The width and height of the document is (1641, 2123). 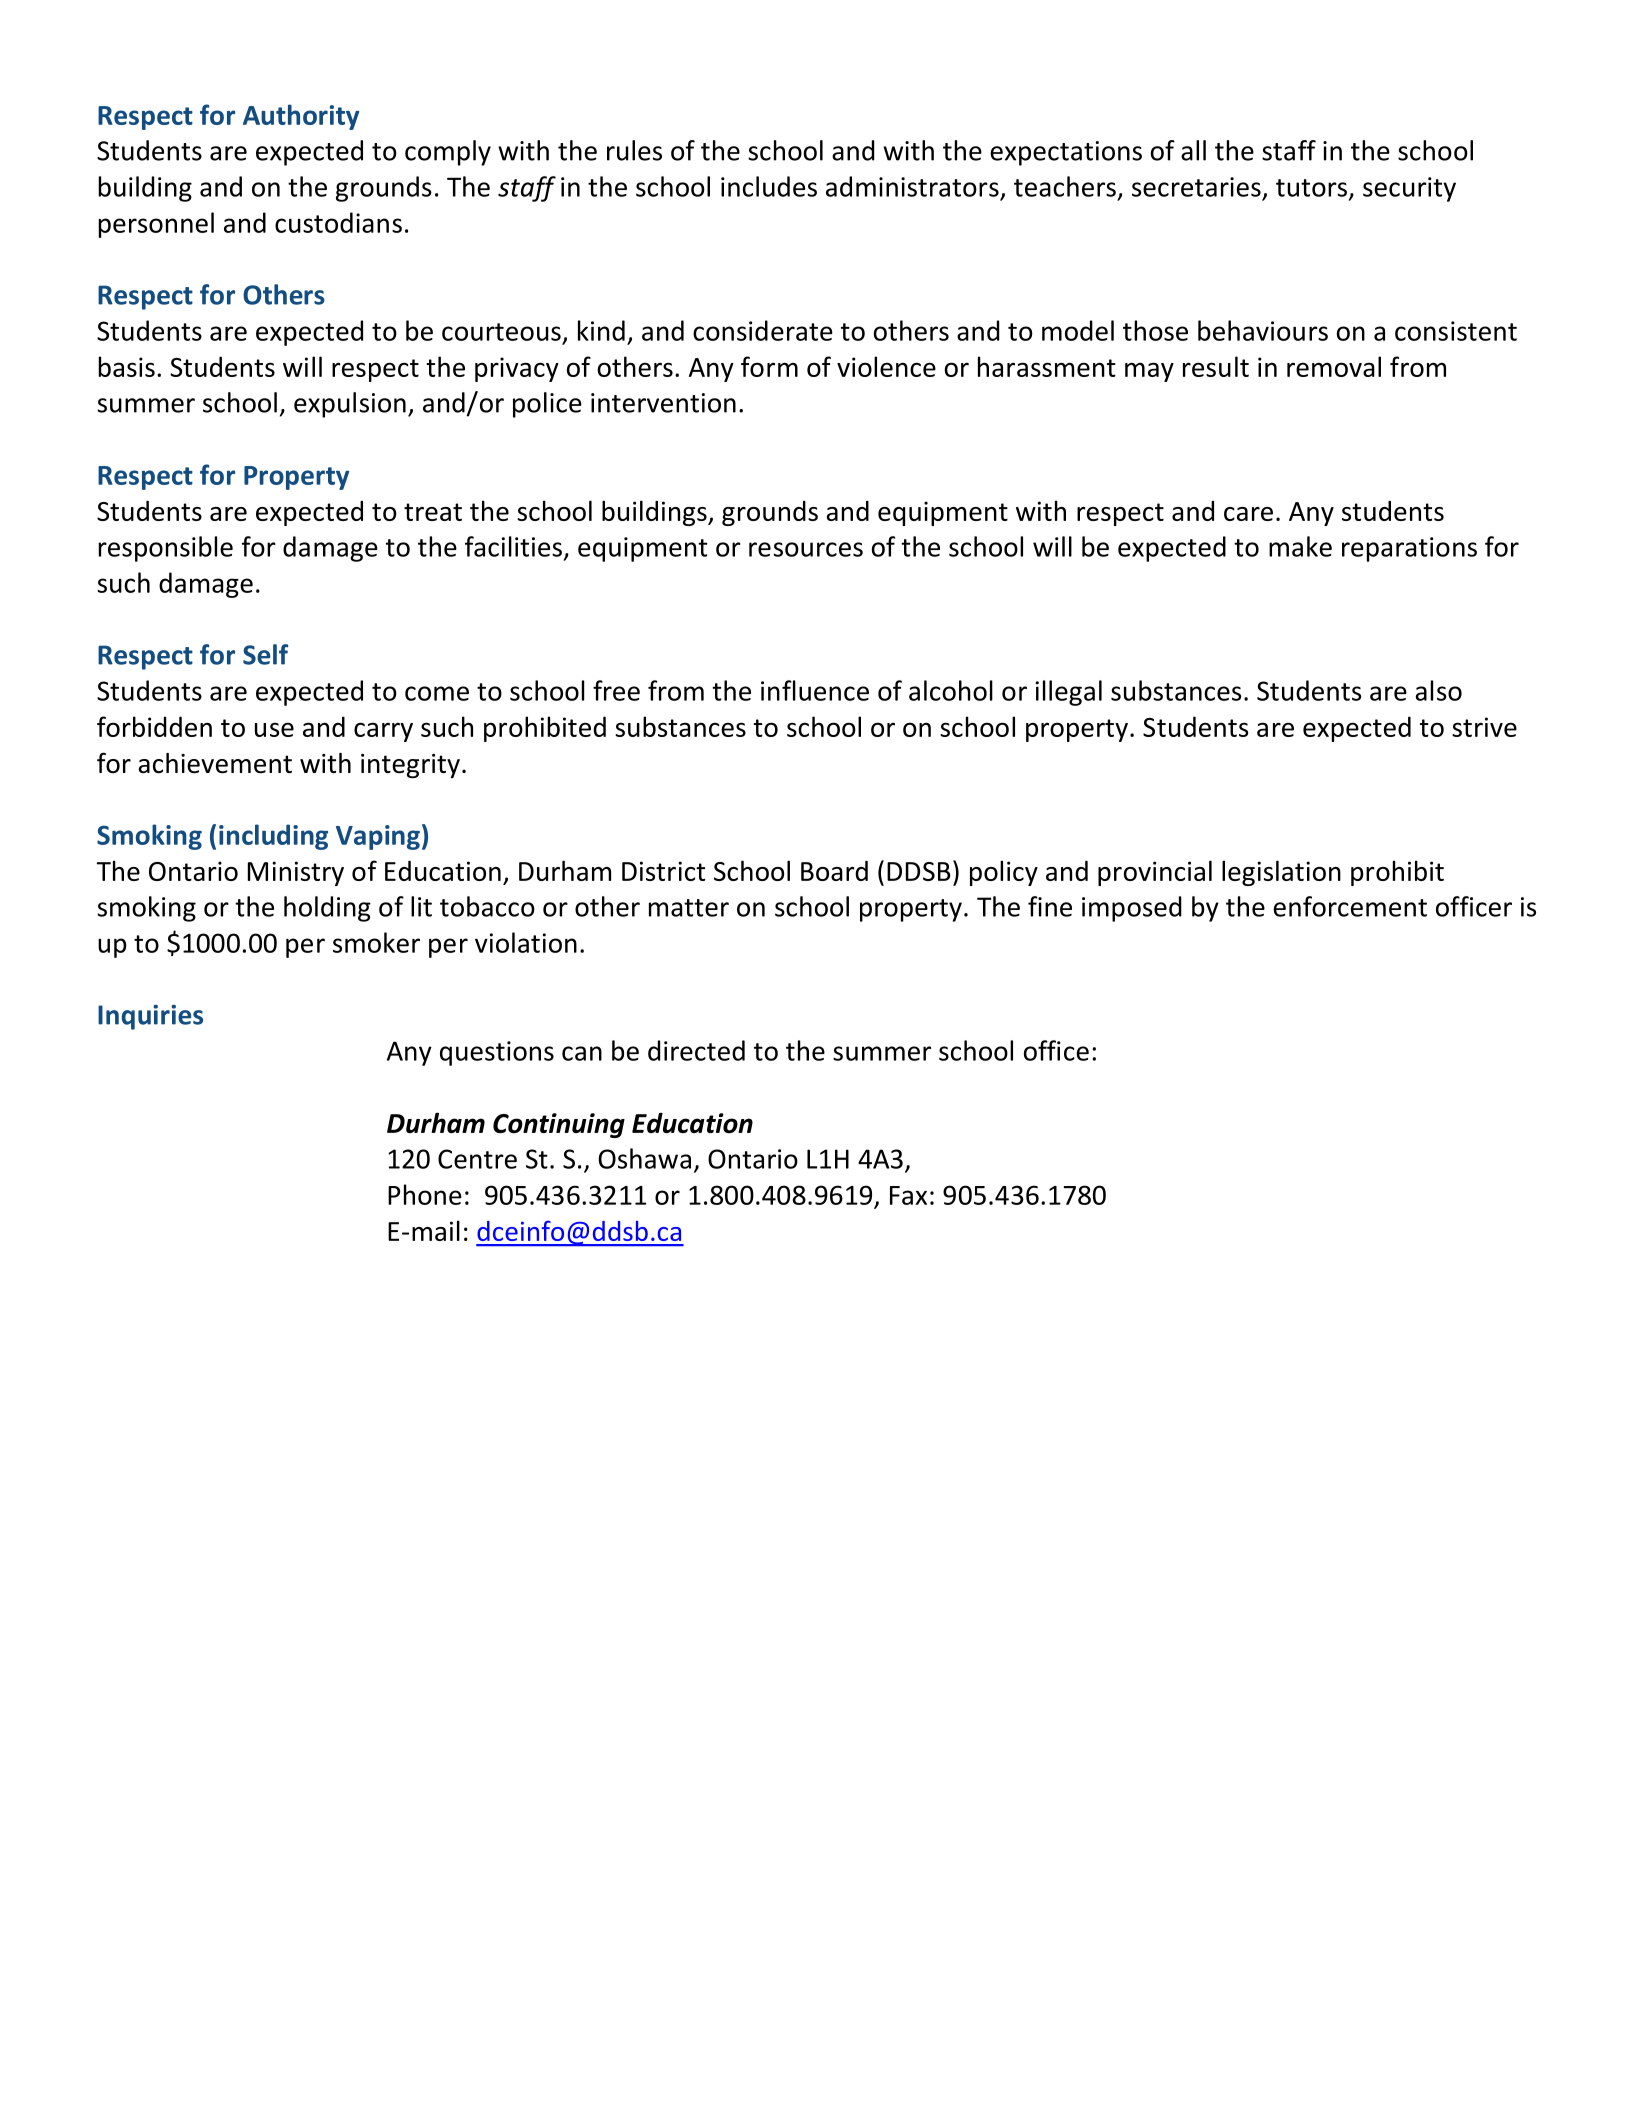 What do you see at coordinates (815, 690) in the document?
I see `influence` at bounding box center [815, 690].
